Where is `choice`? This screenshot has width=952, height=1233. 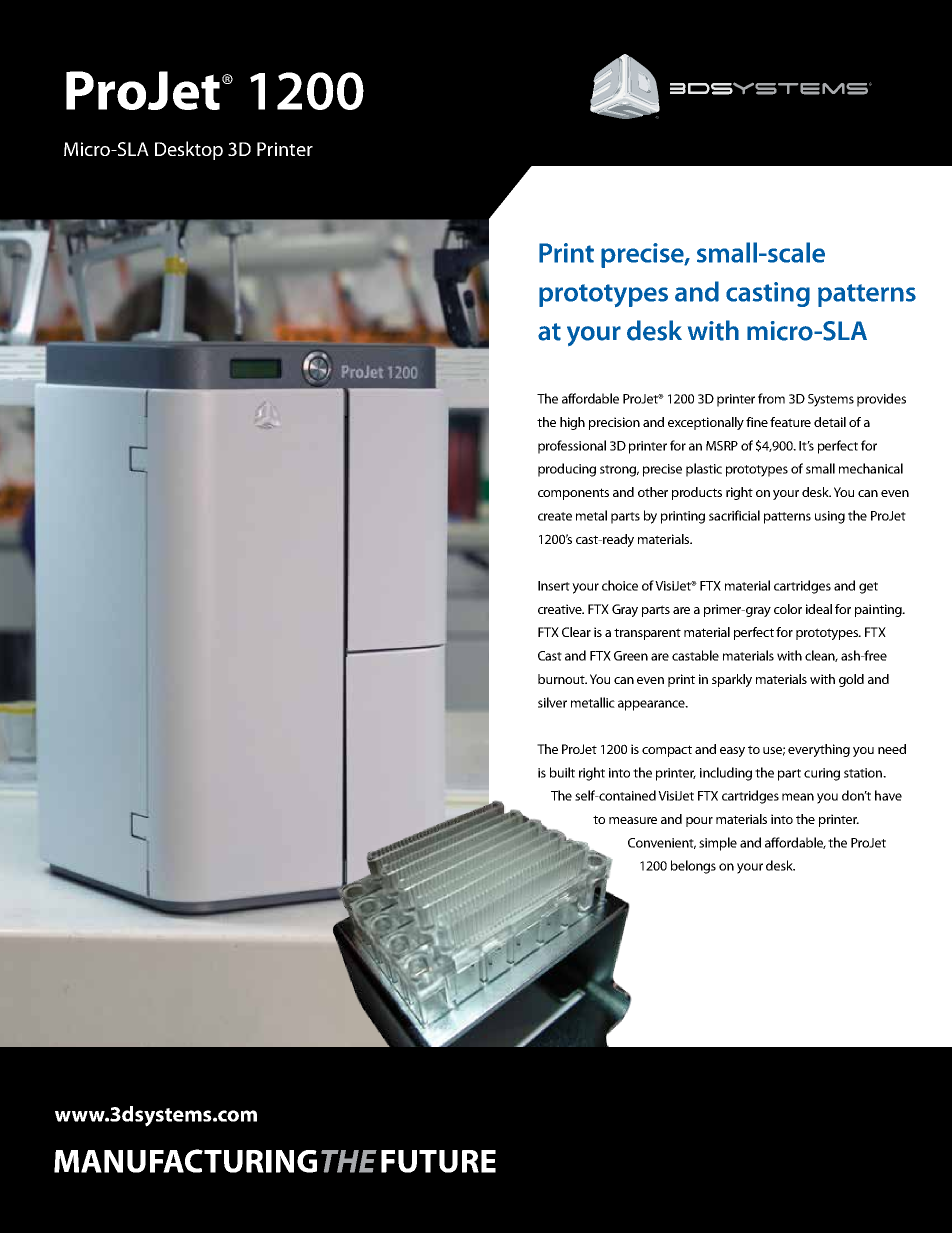 choice is located at coordinates (620, 585).
